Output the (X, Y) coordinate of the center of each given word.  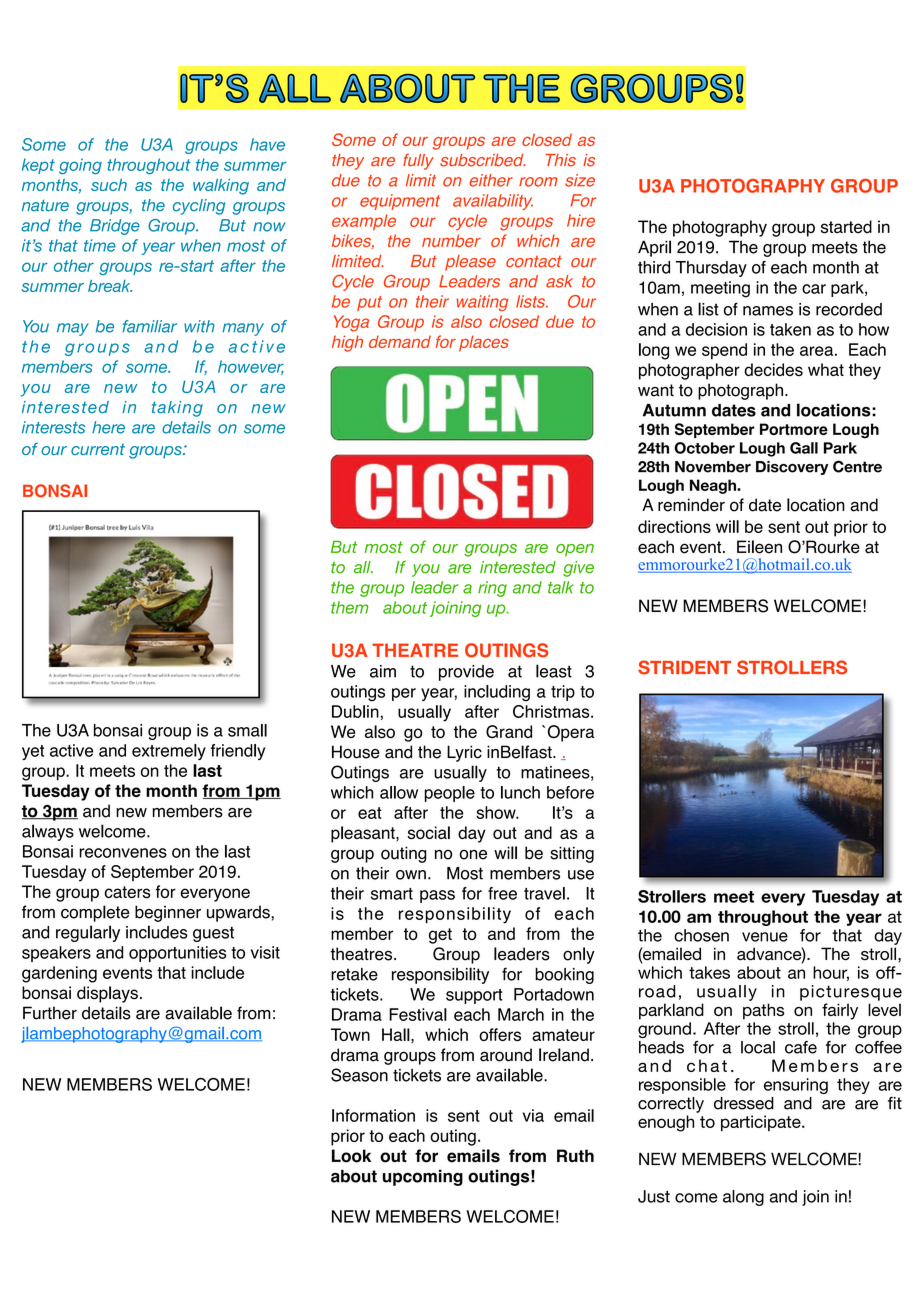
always (48, 832)
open (575, 550)
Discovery (792, 468)
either (491, 180)
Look (351, 1156)
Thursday (711, 269)
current (98, 449)
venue (765, 937)
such (109, 185)
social (429, 832)
